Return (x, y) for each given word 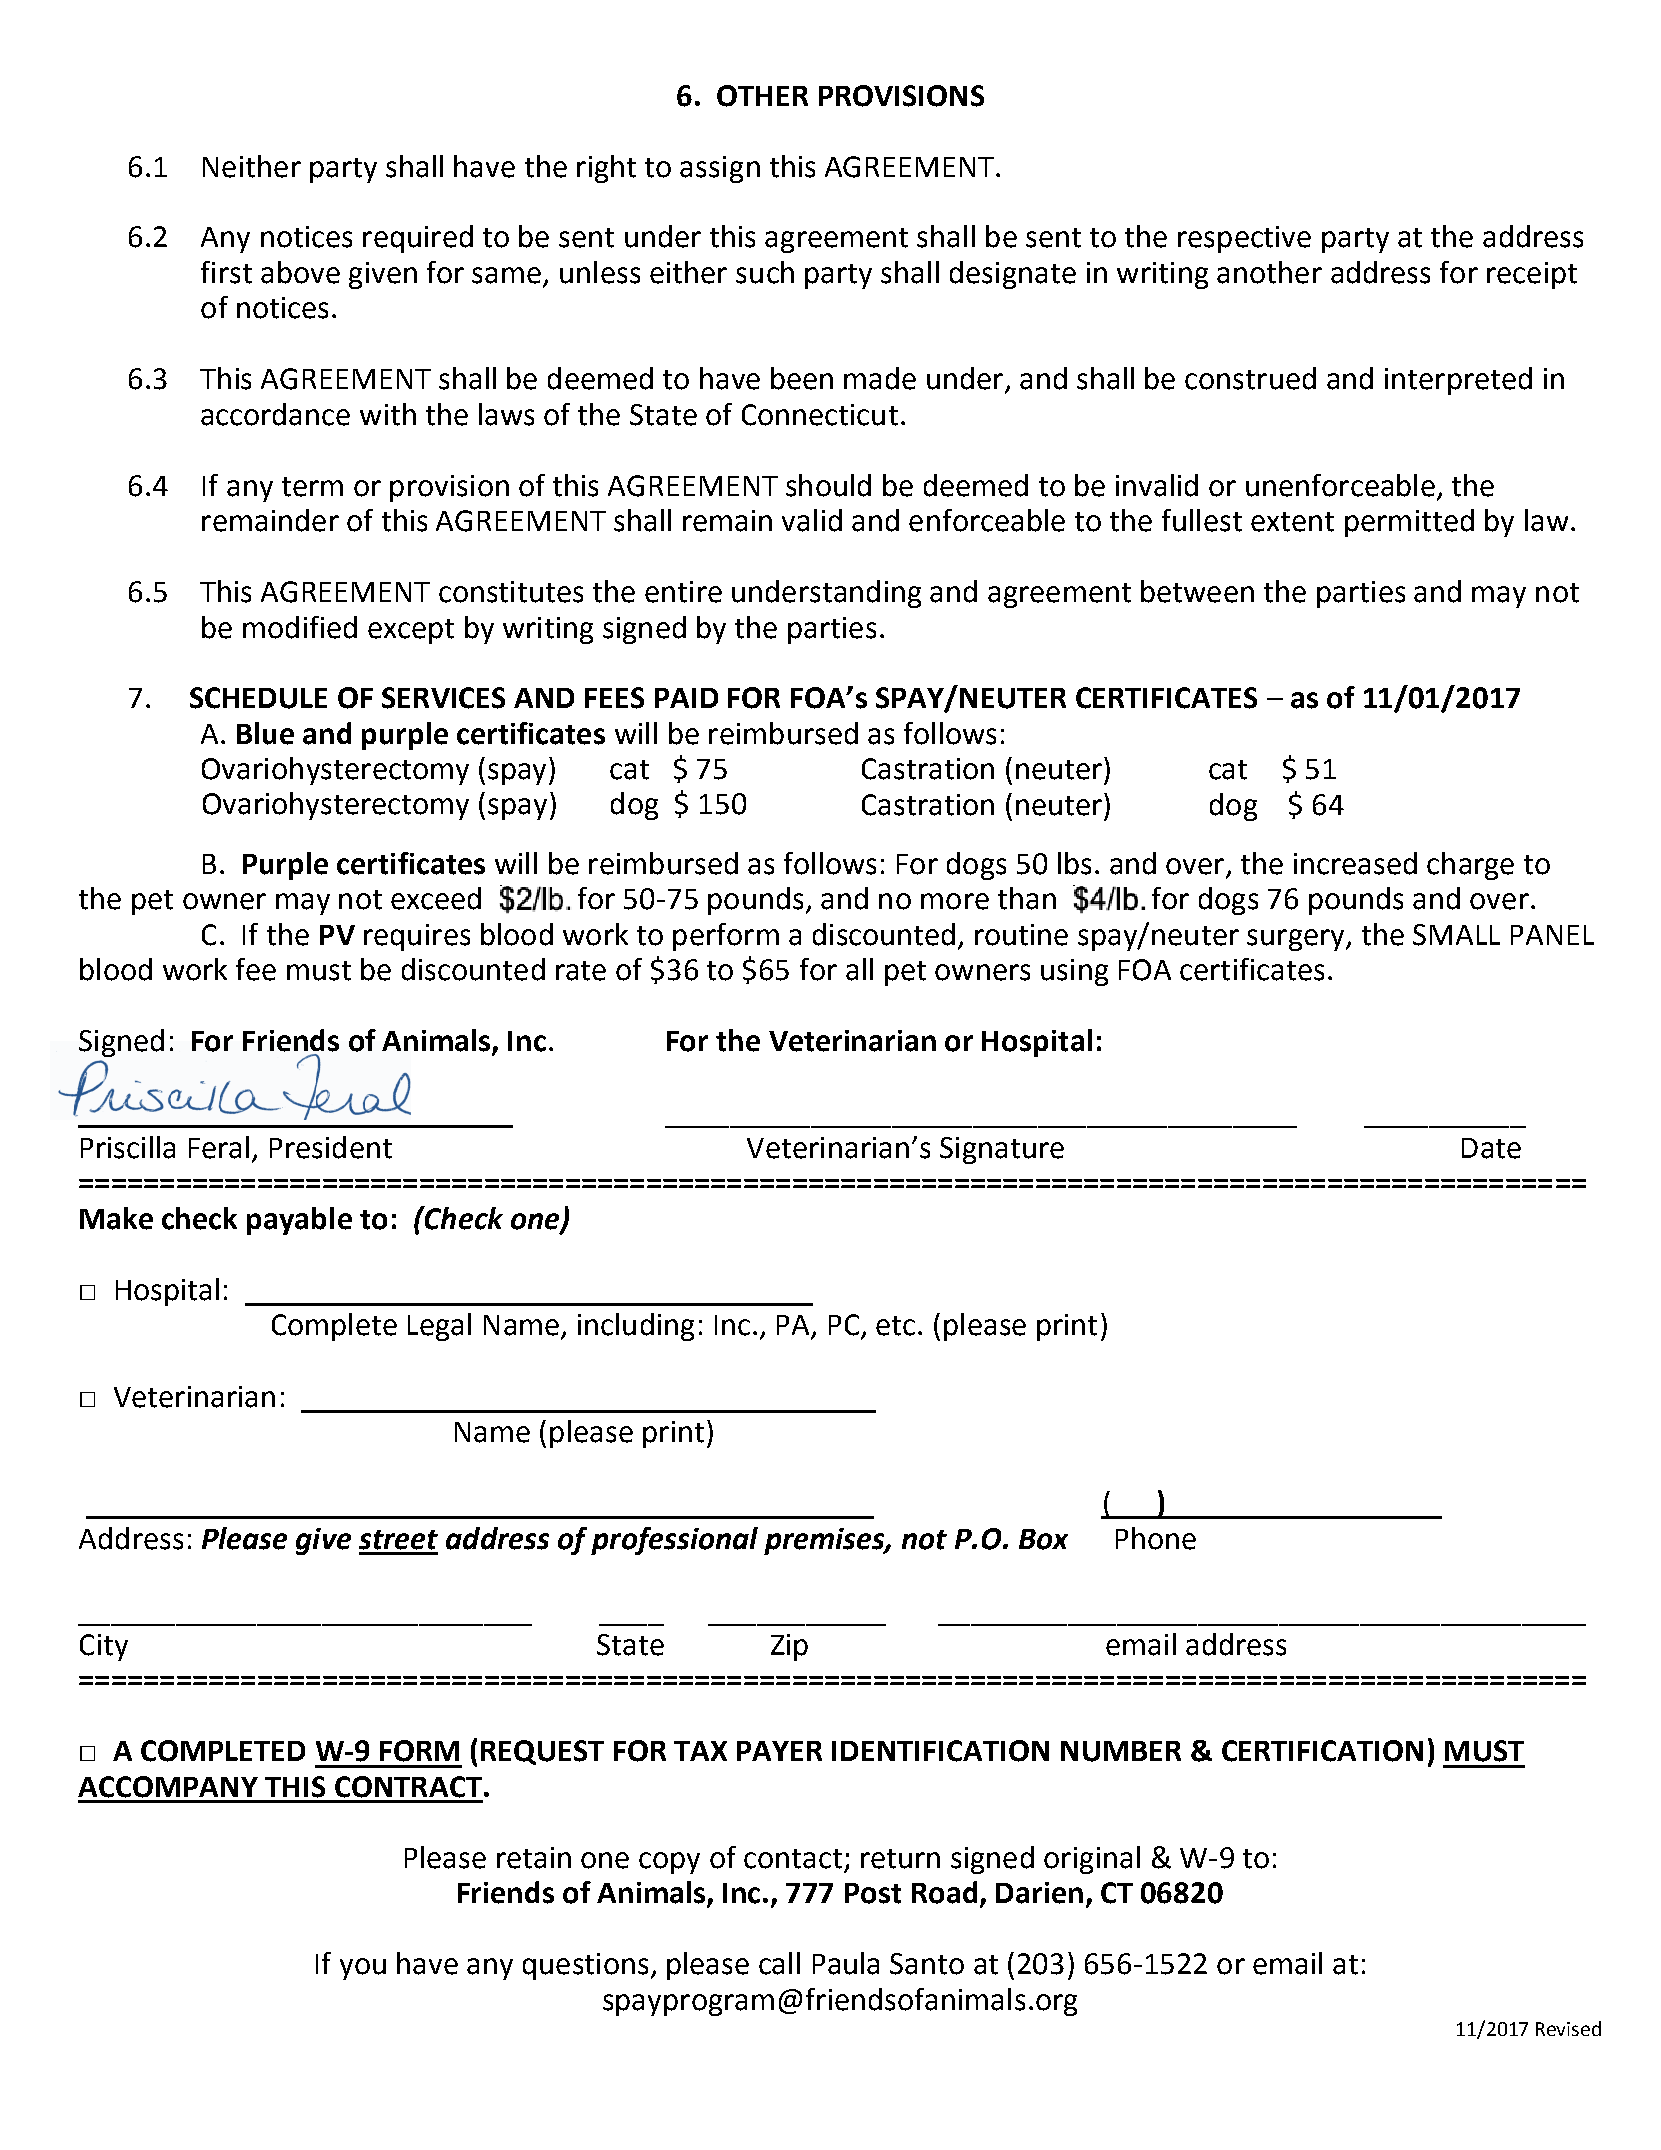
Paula (846, 1963)
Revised (1568, 2028)
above (300, 272)
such (765, 272)
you (363, 1969)
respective (1244, 239)
